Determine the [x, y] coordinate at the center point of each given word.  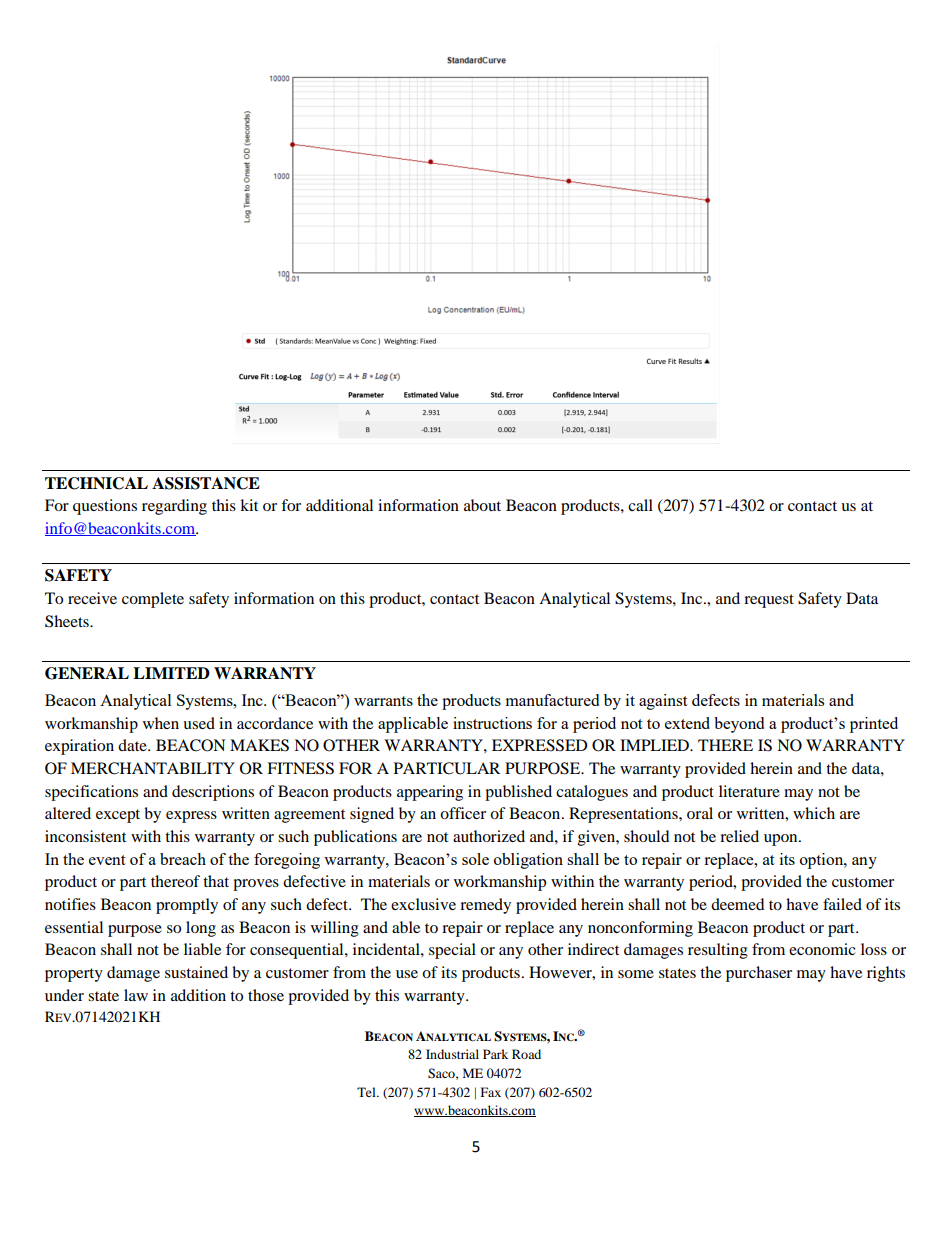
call [640, 505]
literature [749, 791]
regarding [174, 507]
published [518, 793]
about [482, 505]
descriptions [213, 793]
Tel [367, 1092]
